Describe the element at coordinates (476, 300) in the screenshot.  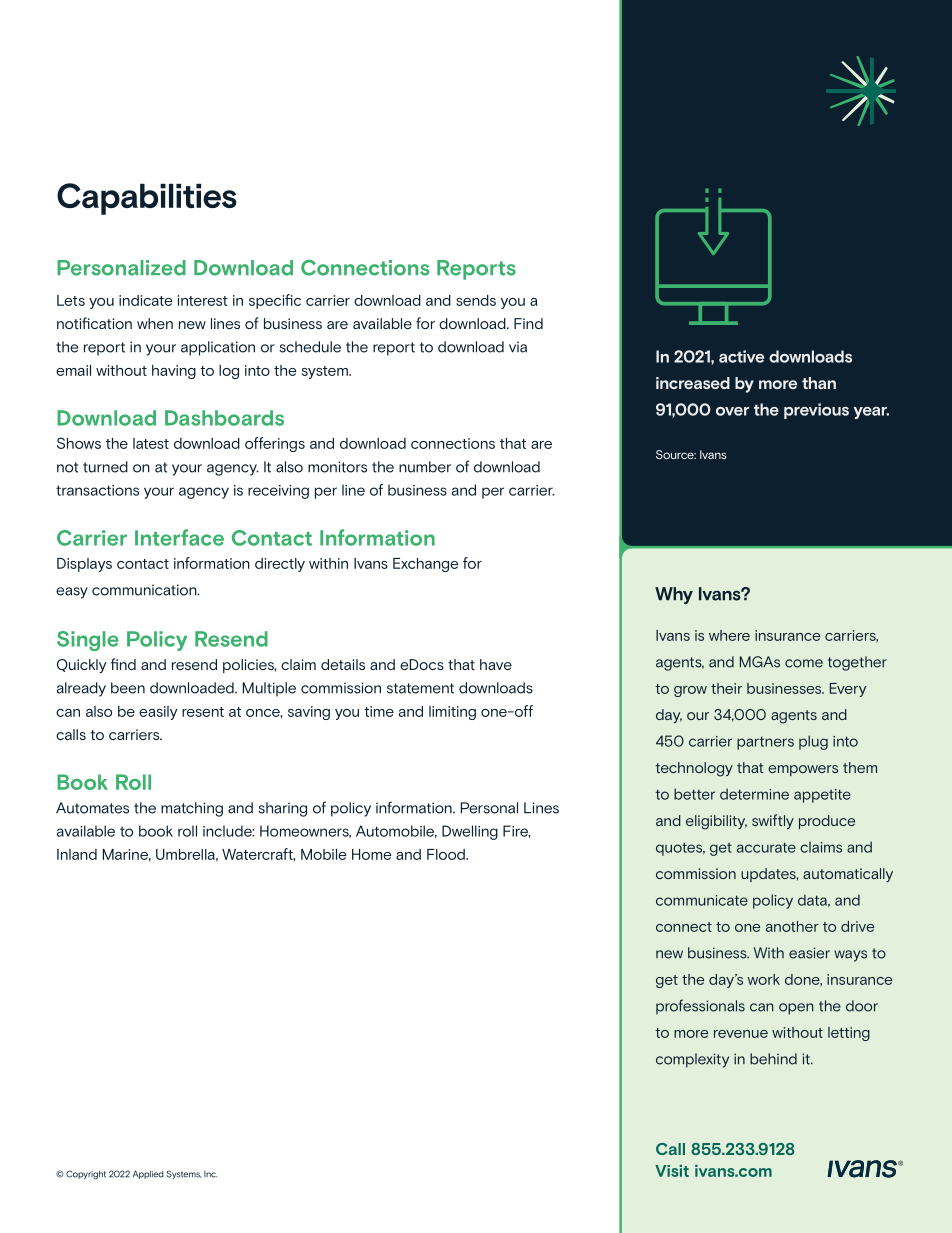
I see `sends` at that location.
